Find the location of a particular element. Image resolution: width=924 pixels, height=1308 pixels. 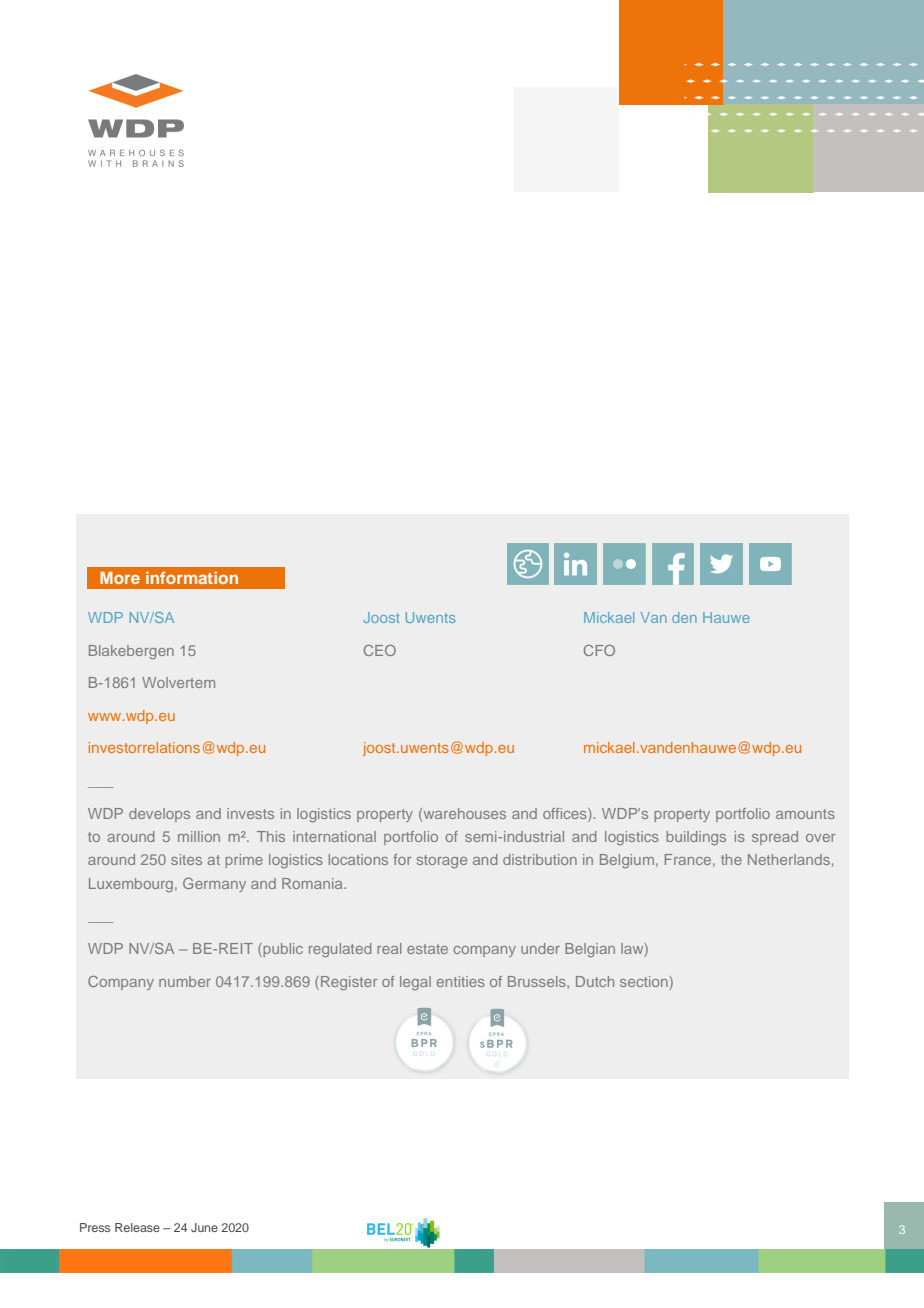

CEO is located at coordinates (380, 650).
